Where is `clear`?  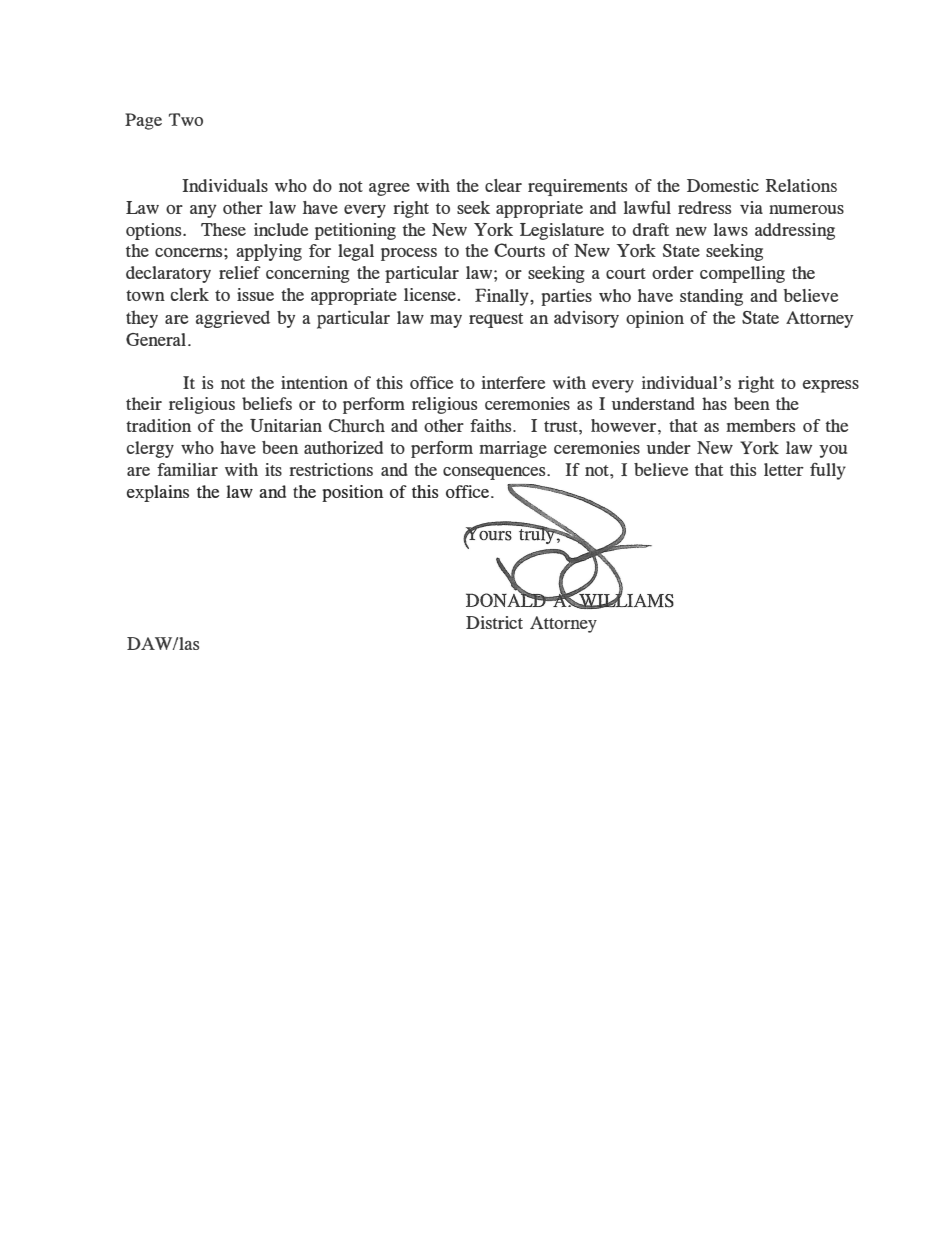 clear is located at coordinates (503, 185).
